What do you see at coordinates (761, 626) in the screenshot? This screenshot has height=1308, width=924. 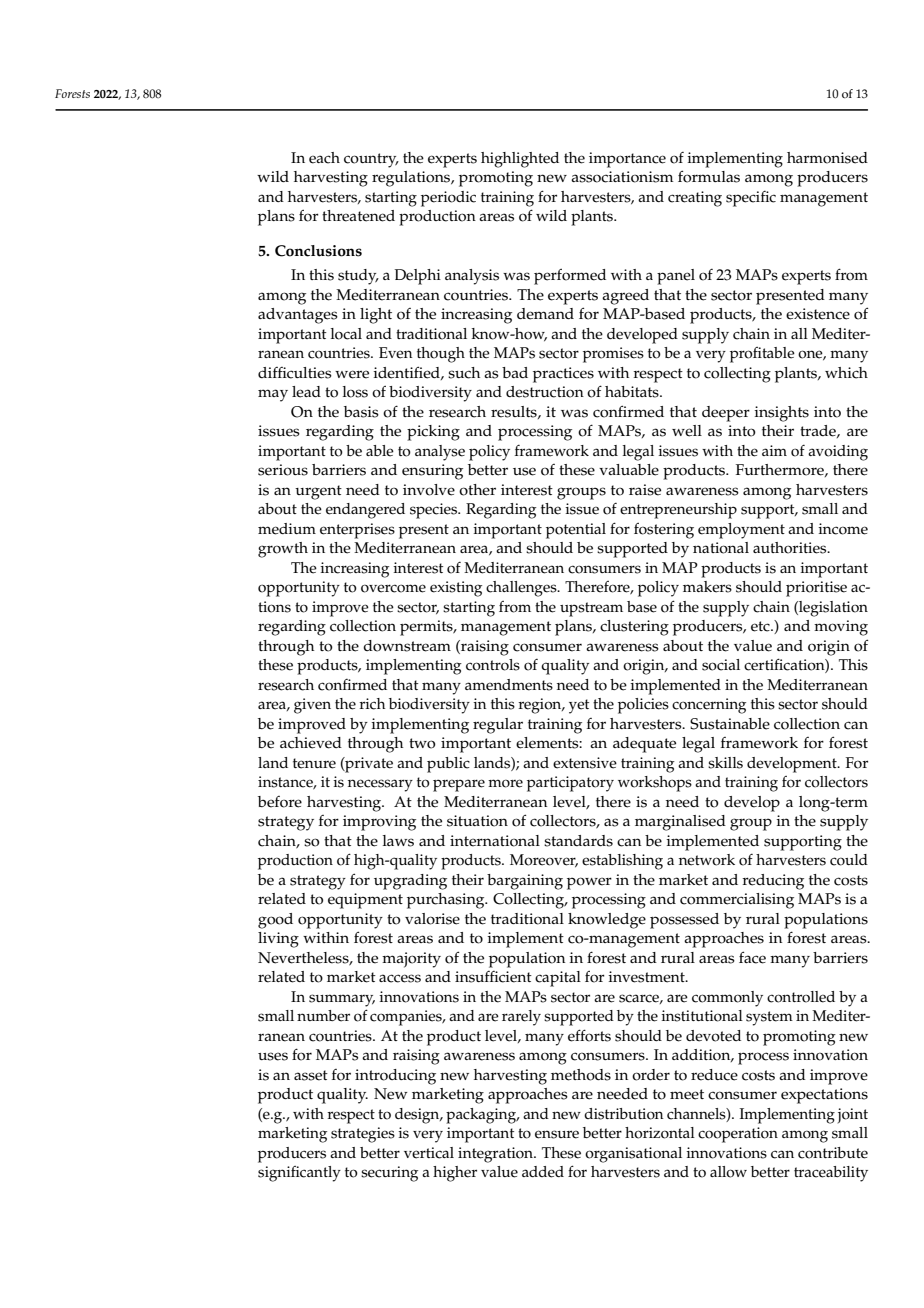 I see `etc` at bounding box center [761, 626].
